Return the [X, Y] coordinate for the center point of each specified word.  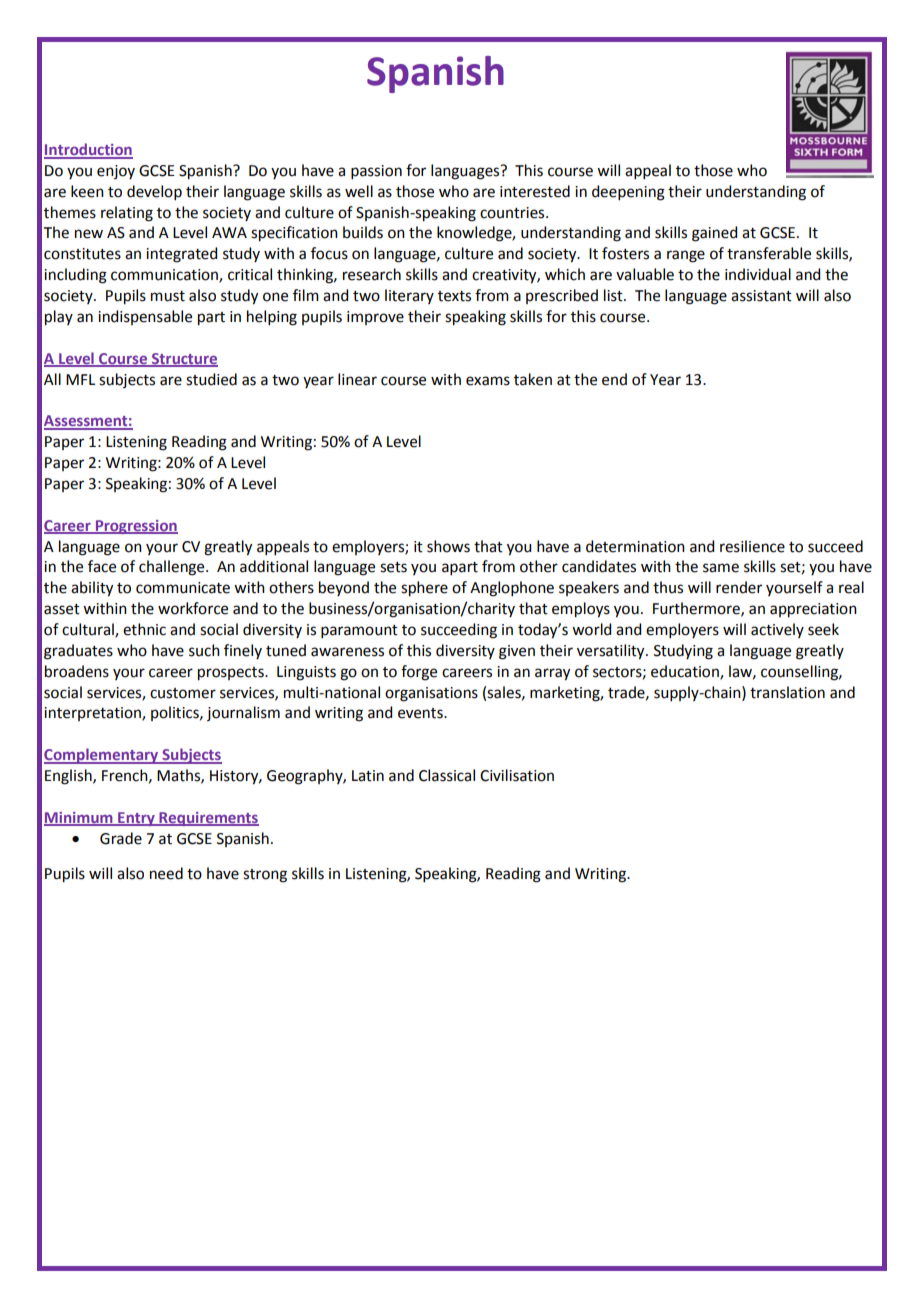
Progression [135, 527]
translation [787, 692]
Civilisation [517, 775]
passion [376, 172]
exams [488, 381]
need [166, 873]
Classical [447, 775]
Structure [184, 359]
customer [183, 693]
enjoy [116, 172]
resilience [752, 546]
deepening [628, 193]
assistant [761, 296]
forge [419, 673]
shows [448, 546]
